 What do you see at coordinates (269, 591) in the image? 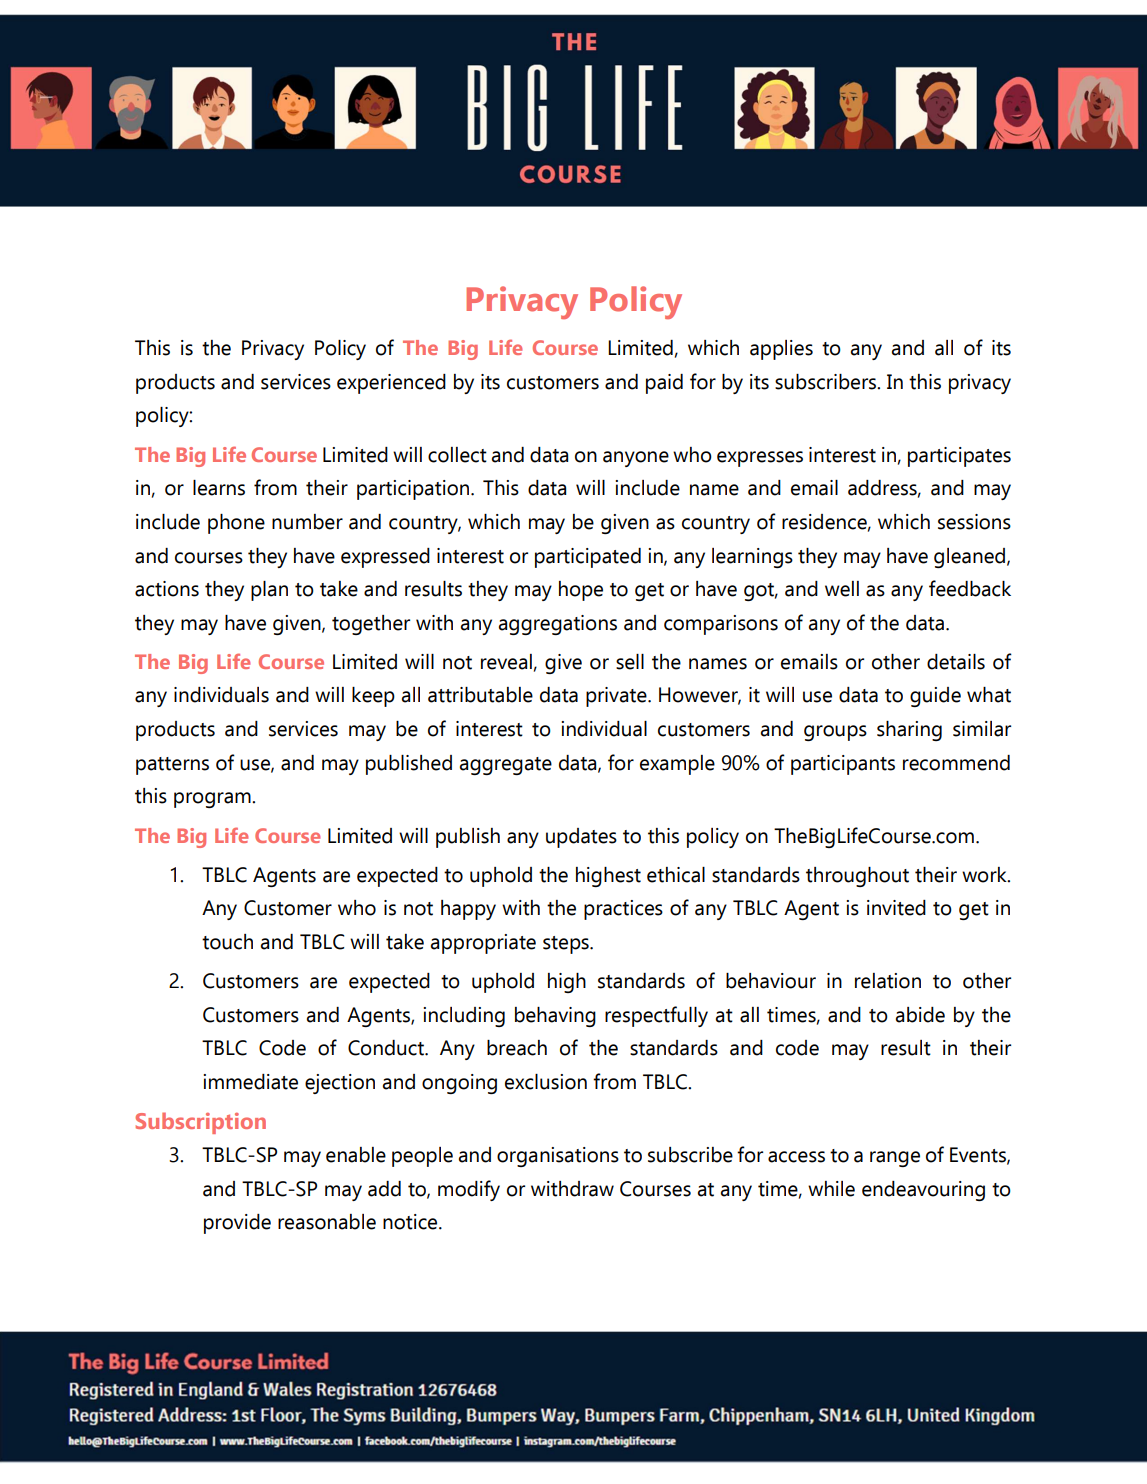
I see `plan` at bounding box center [269, 591].
